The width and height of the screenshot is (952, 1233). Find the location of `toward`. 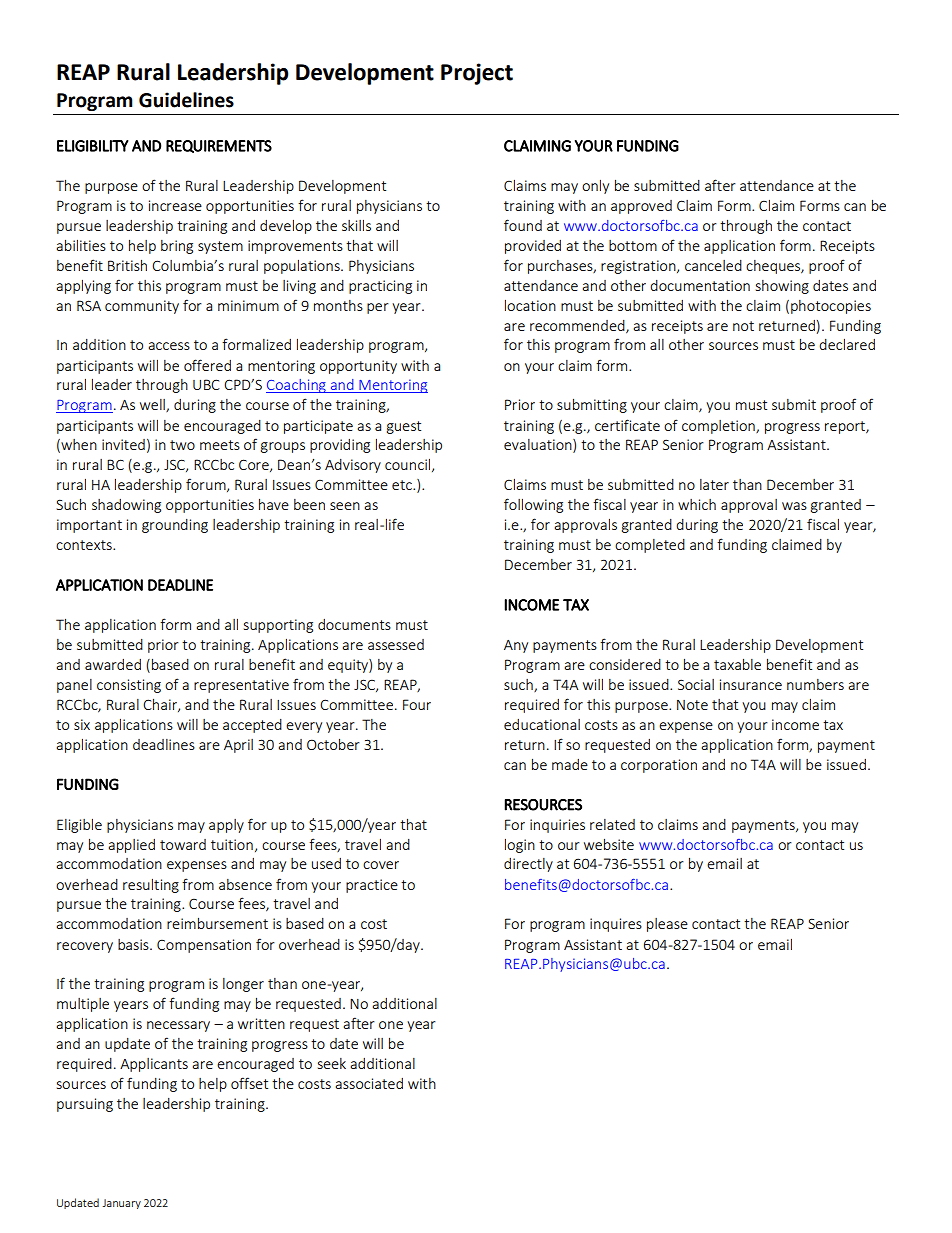

toward is located at coordinates (183, 844).
